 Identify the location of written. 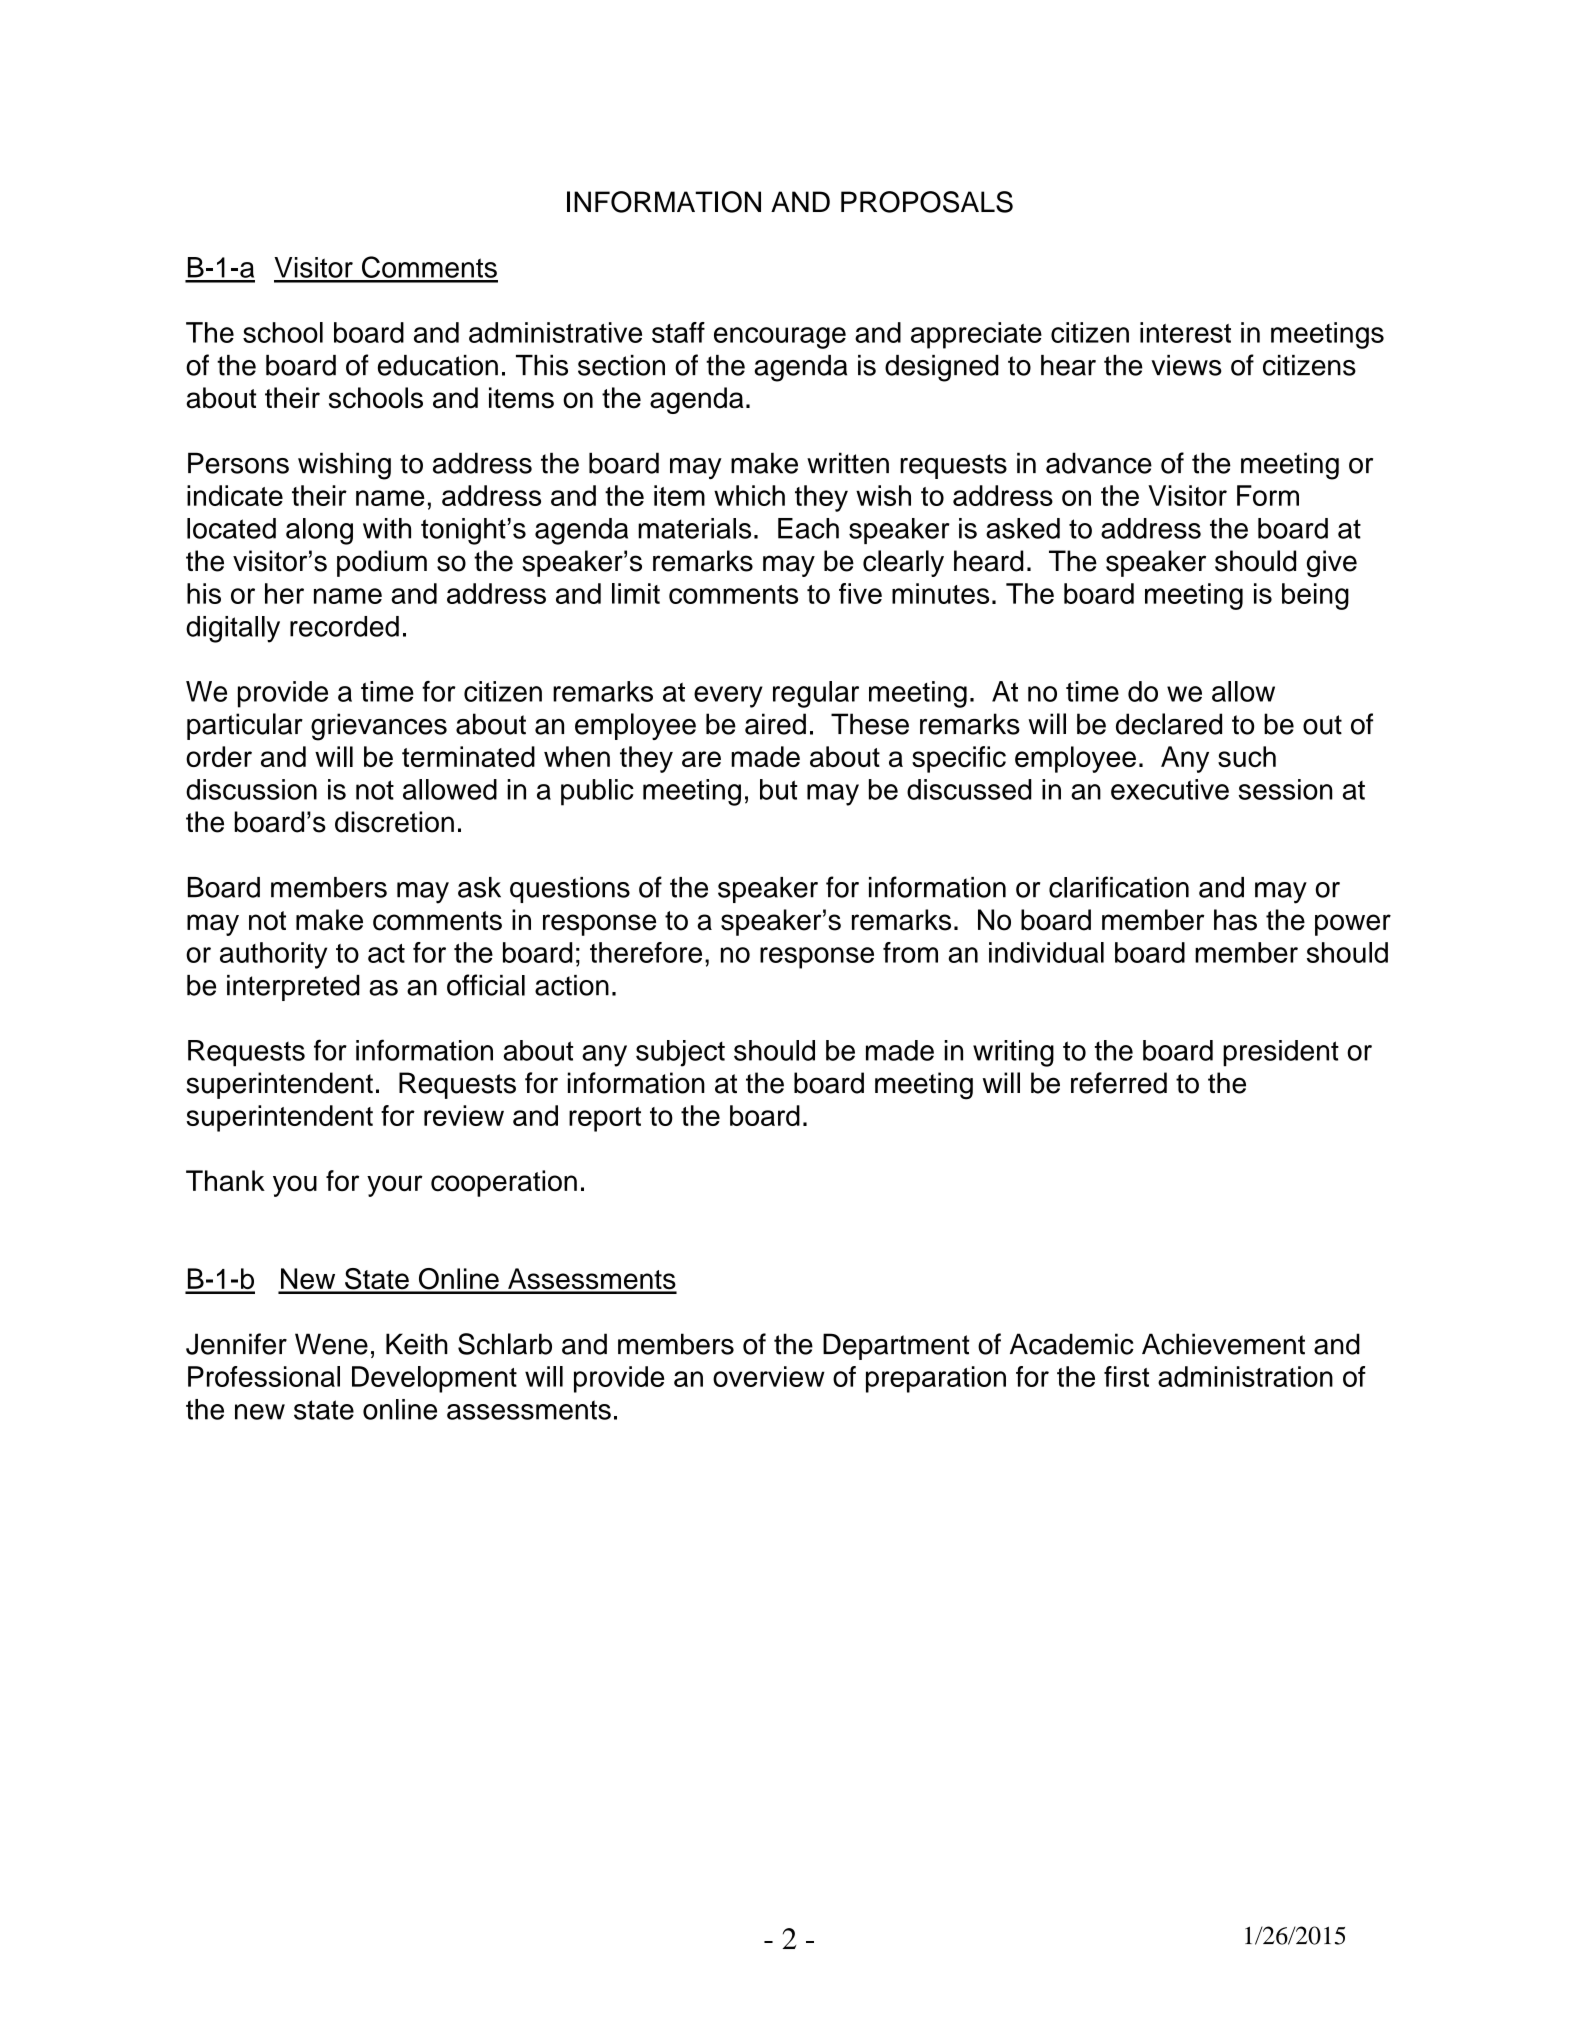
(848, 463).
